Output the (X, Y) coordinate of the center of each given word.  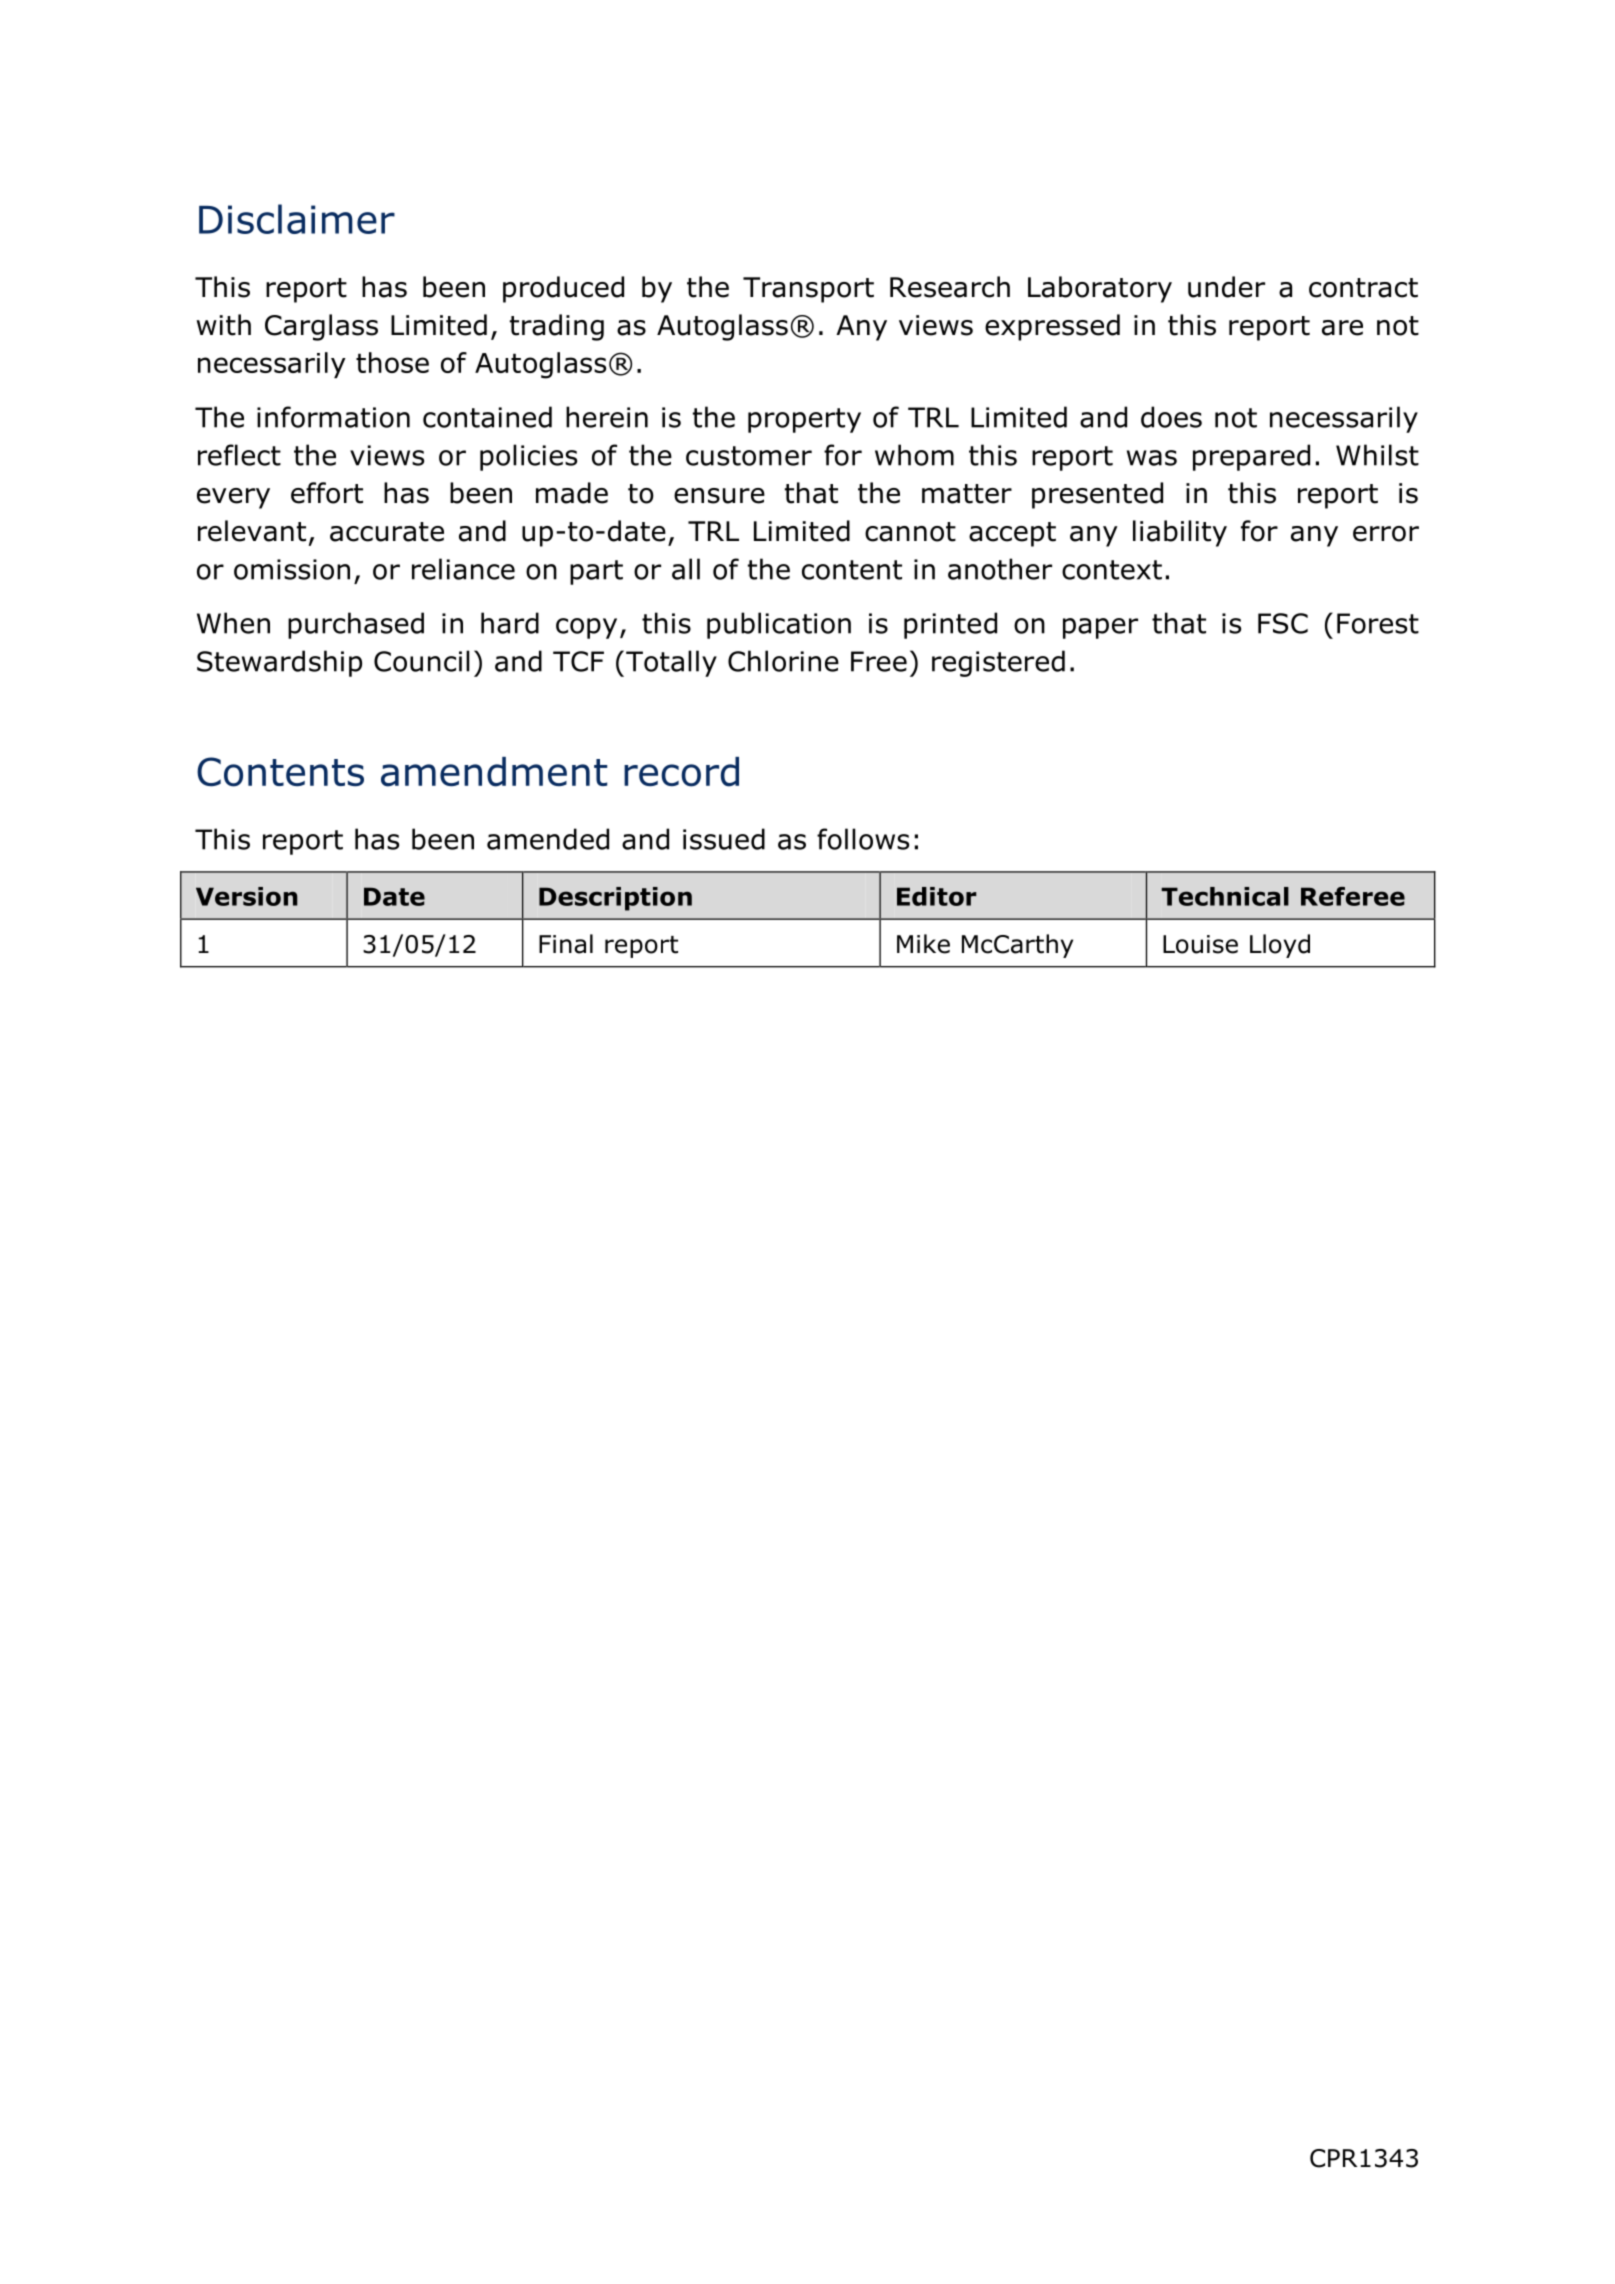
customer (749, 456)
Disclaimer (297, 219)
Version (247, 896)
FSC (1283, 623)
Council (422, 661)
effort (327, 493)
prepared (1251, 457)
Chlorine (783, 661)
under (1226, 287)
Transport (808, 290)
